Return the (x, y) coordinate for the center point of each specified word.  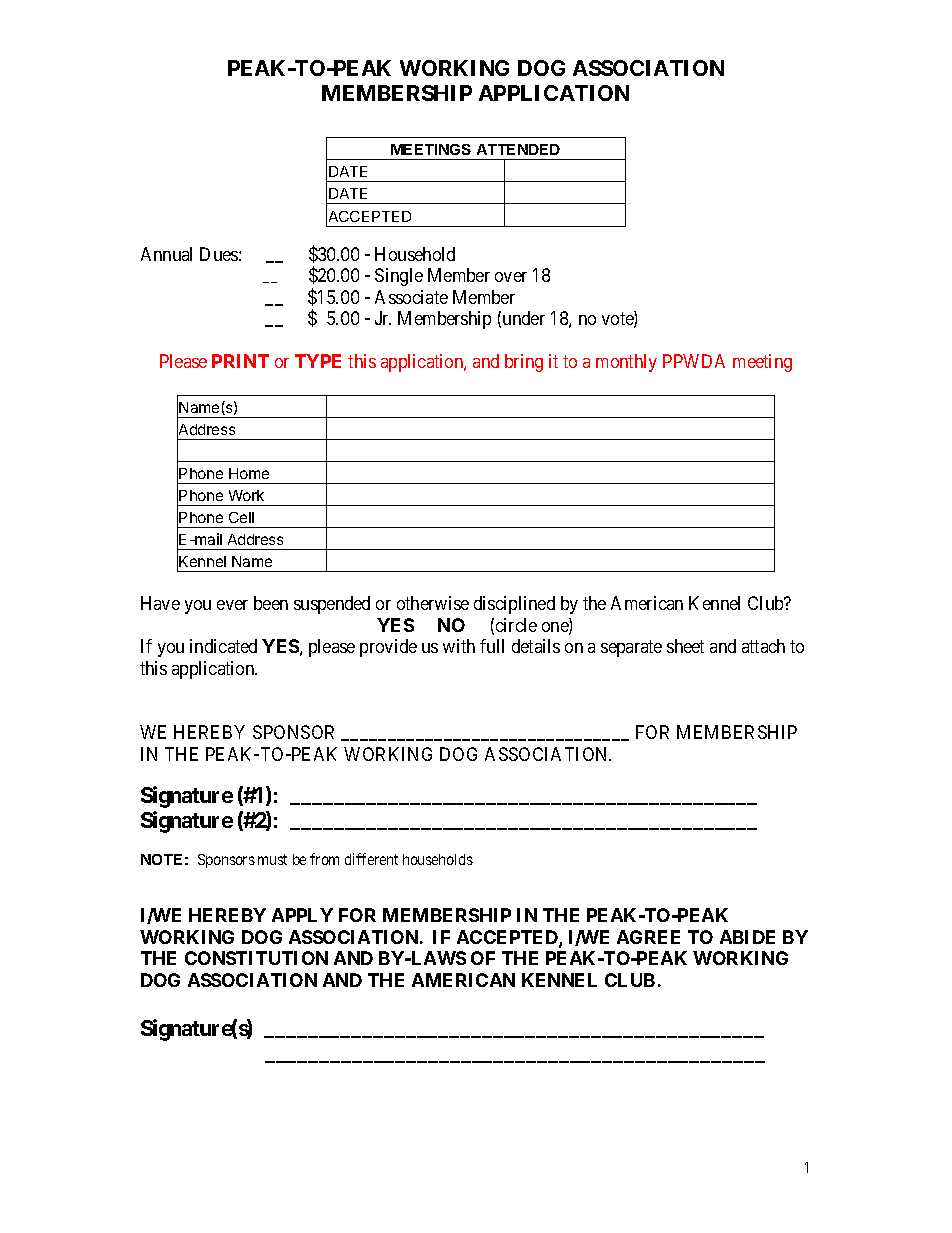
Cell (241, 517)
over (511, 277)
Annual (166, 254)
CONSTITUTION (256, 958)
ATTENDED (518, 149)
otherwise (433, 603)
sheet (685, 646)
